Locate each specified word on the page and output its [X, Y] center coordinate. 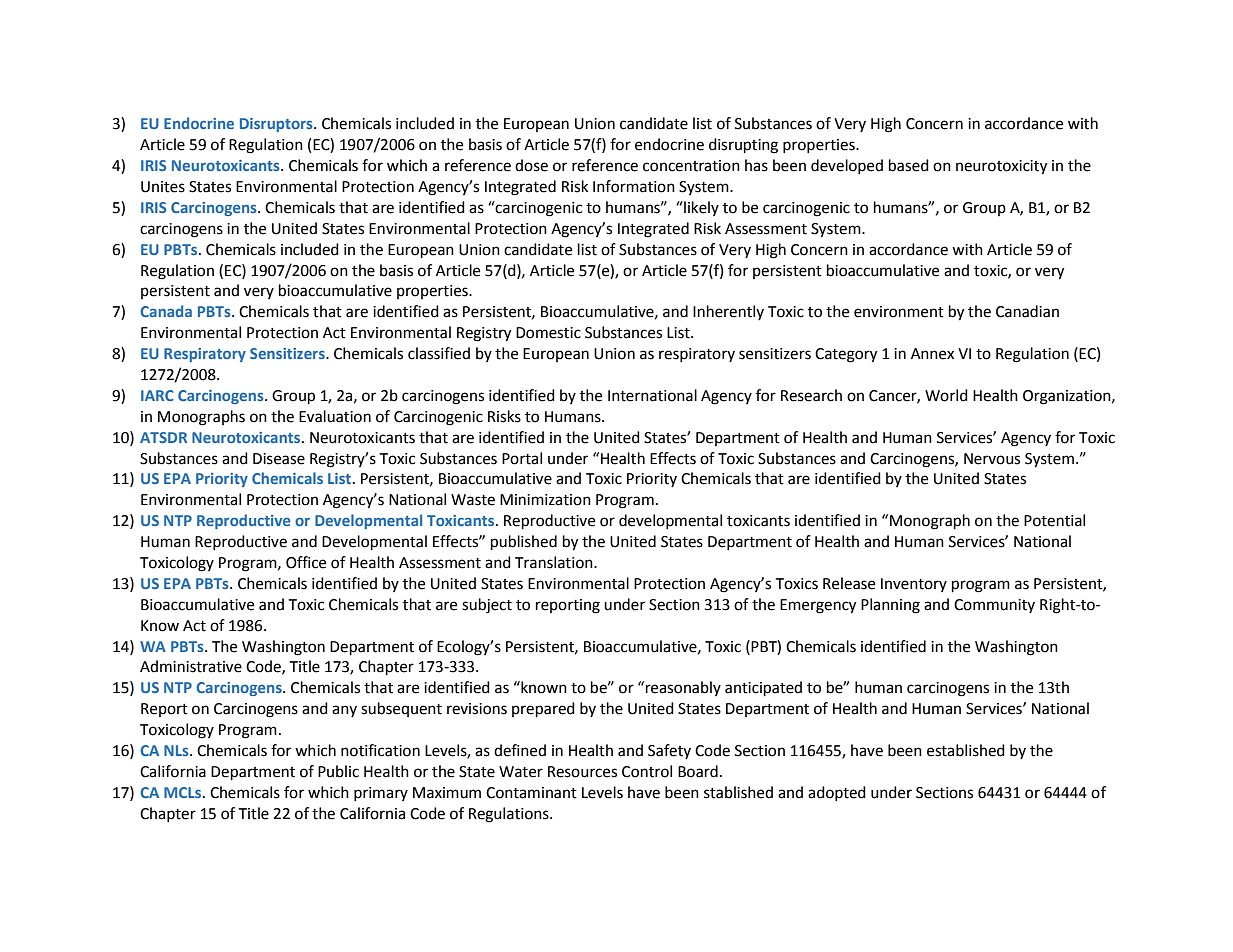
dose [531, 165]
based [909, 165]
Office [306, 562]
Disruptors [277, 125]
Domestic [548, 333]
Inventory [914, 585]
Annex [932, 354]
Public [338, 771]
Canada [166, 311]
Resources [582, 772]
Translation [555, 562]
